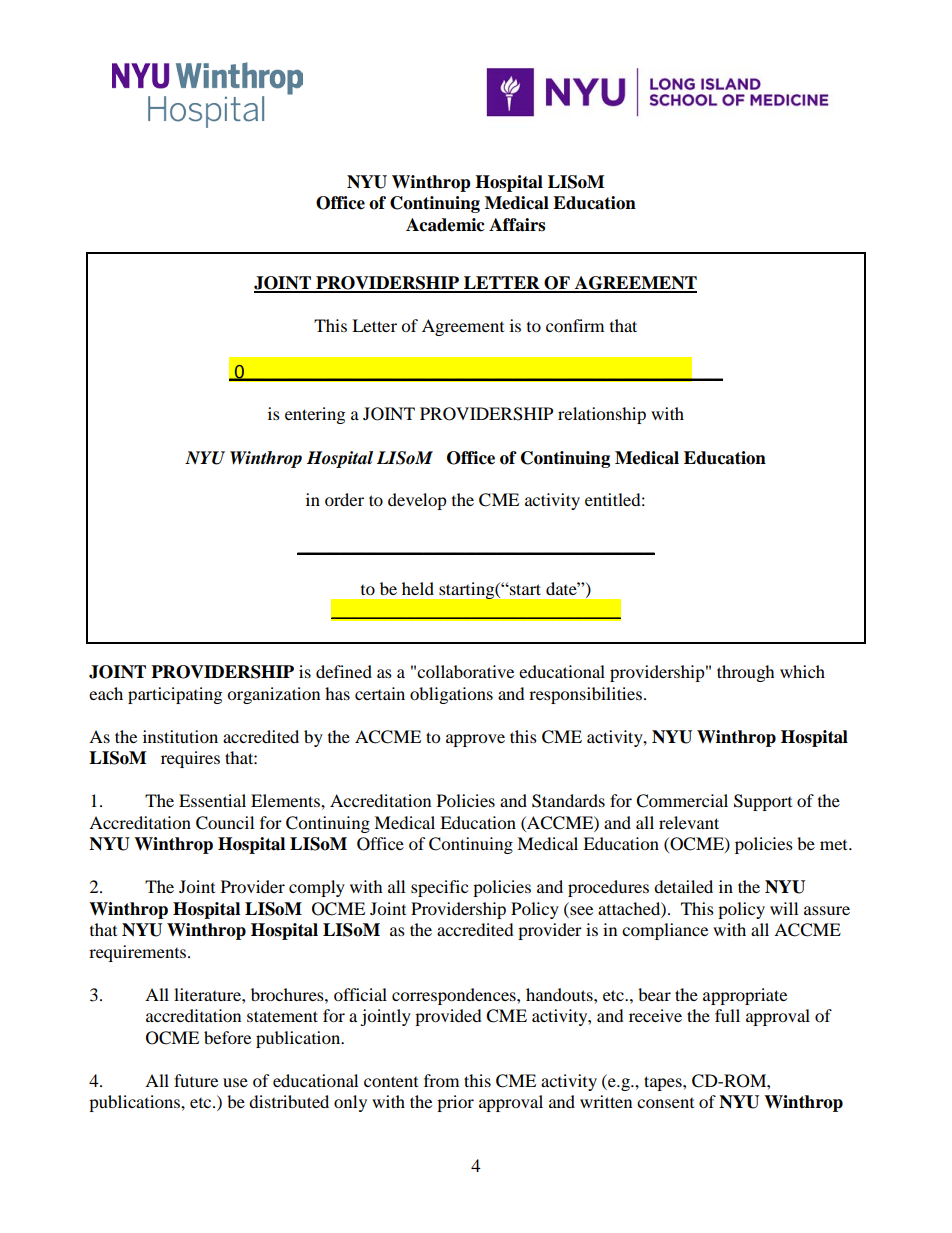 Image resolution: width=952 pixels, height=1233 pixels. I want to click on develop, so click(417, 501).
